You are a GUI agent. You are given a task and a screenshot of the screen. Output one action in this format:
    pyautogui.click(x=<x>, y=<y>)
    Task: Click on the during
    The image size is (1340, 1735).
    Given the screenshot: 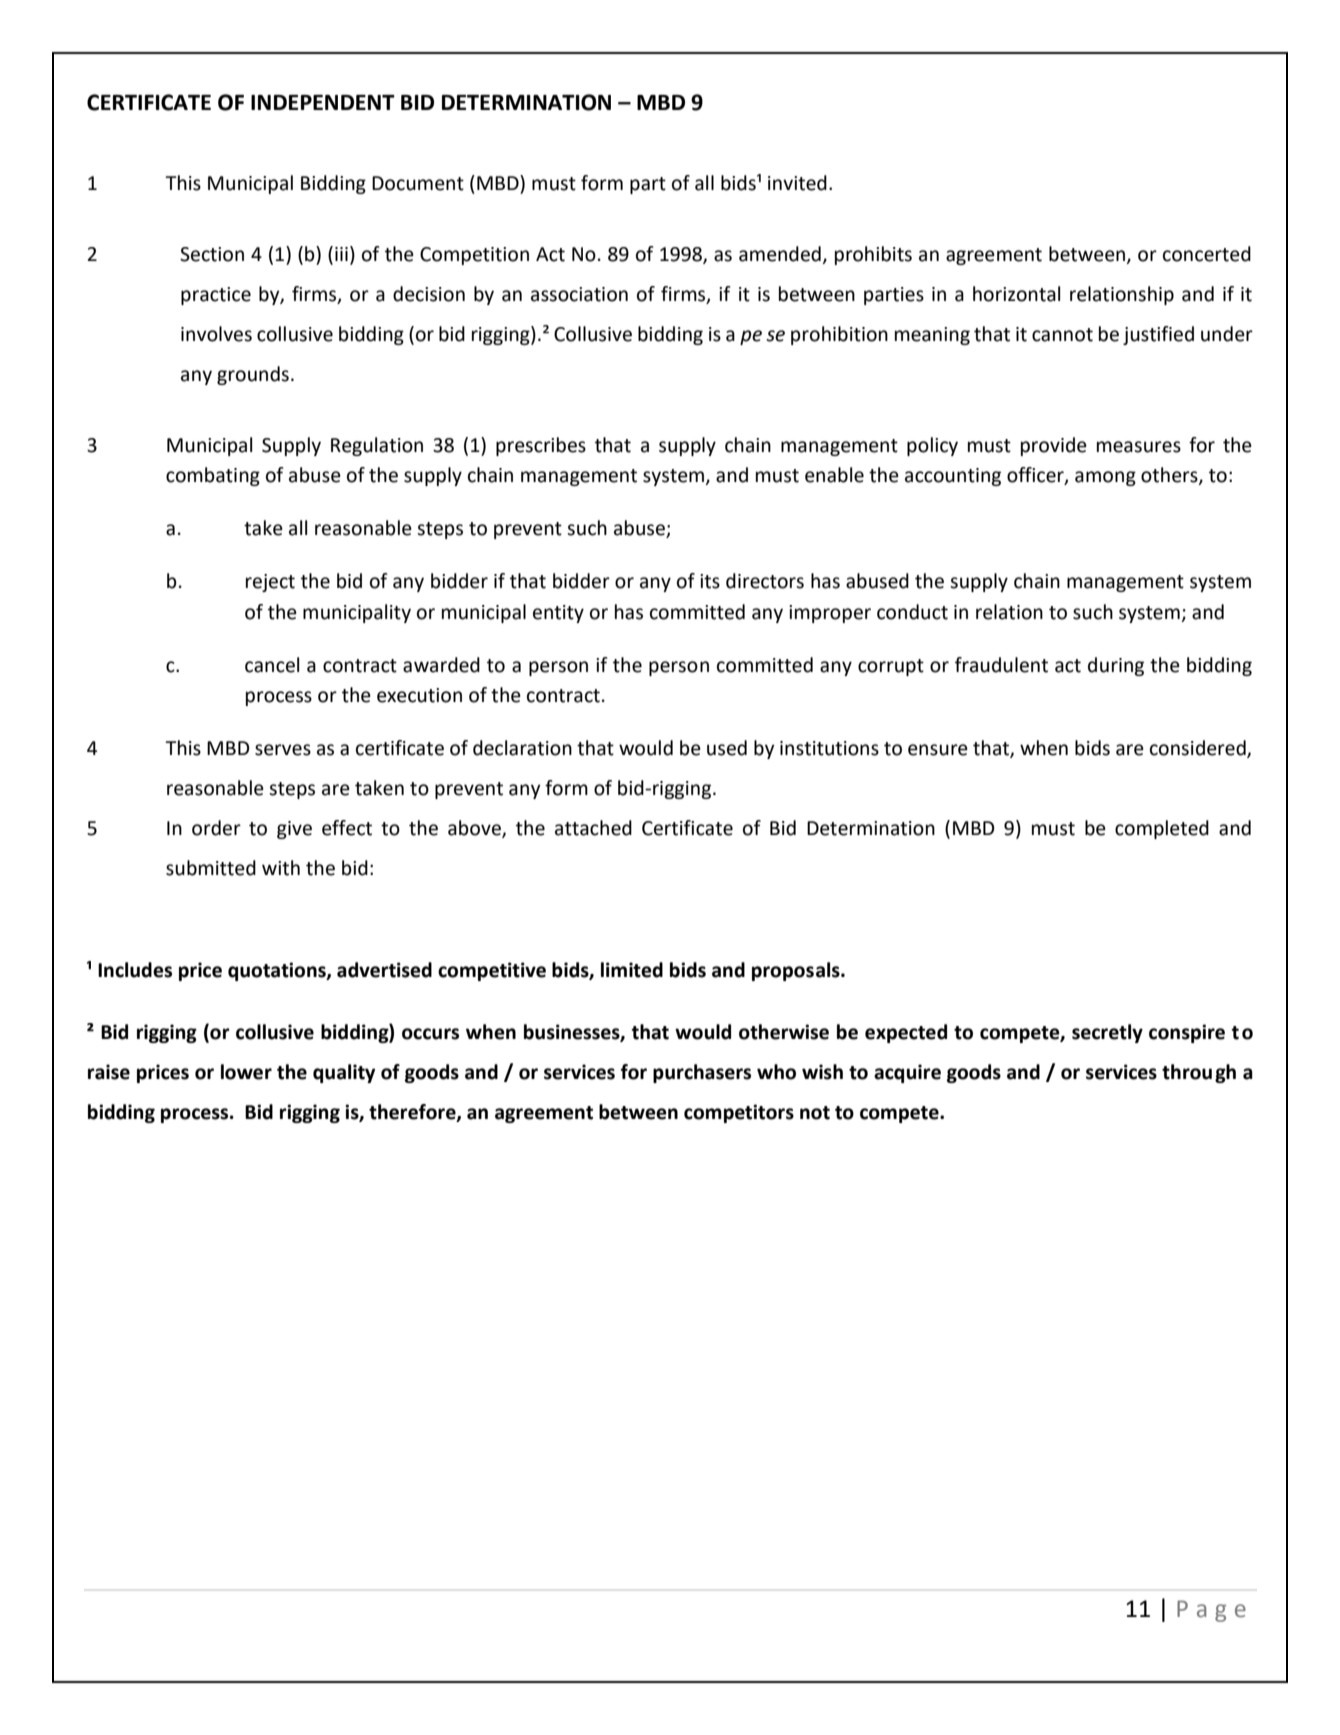 What is the action you would take?
    pyautogui.click(x=1116, y=666)
